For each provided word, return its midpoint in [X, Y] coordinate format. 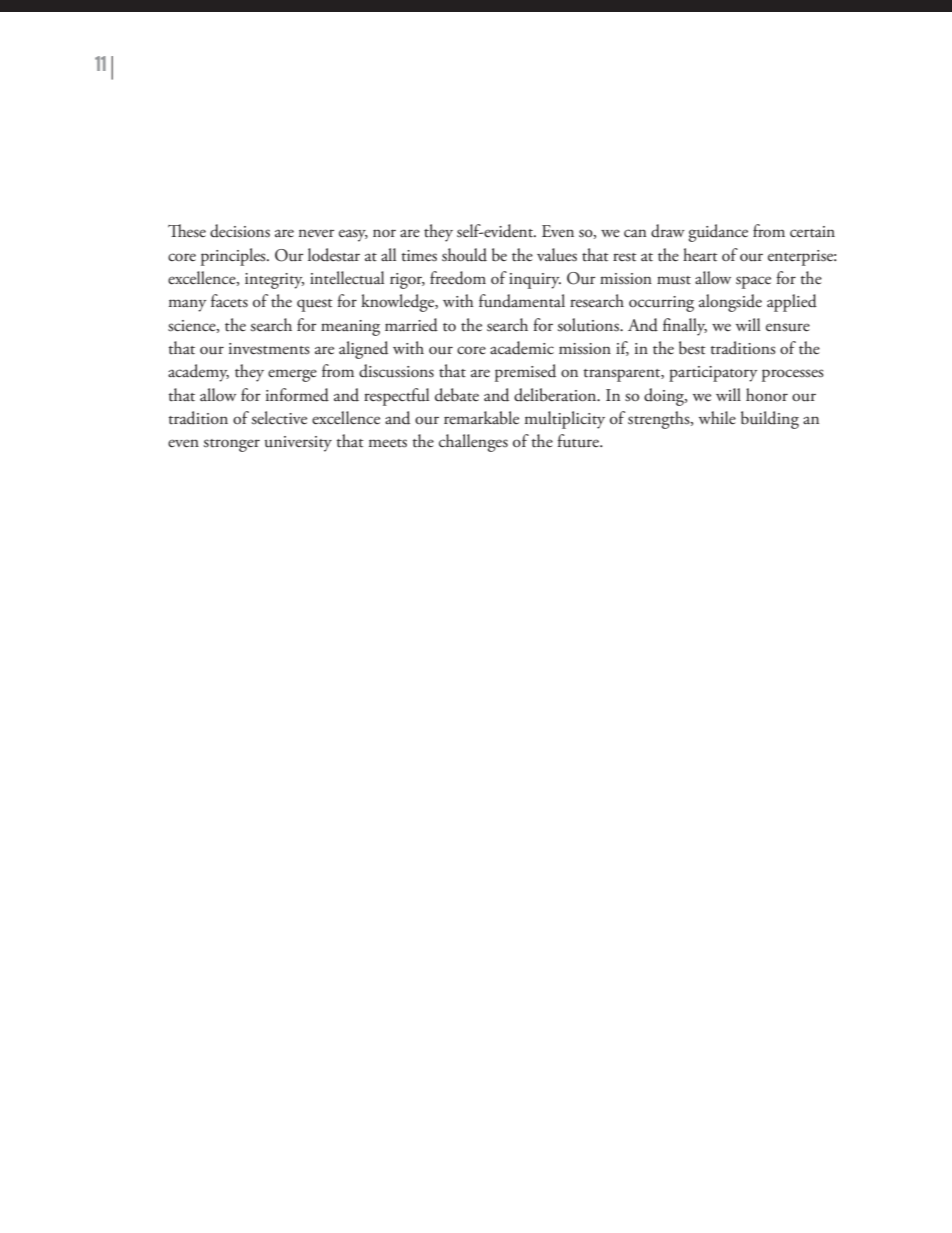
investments [269, 349]
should [464, 255]
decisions [240, 231]
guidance [718, 233]
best [692, 348]
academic [522, 348]
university [298, 444]
